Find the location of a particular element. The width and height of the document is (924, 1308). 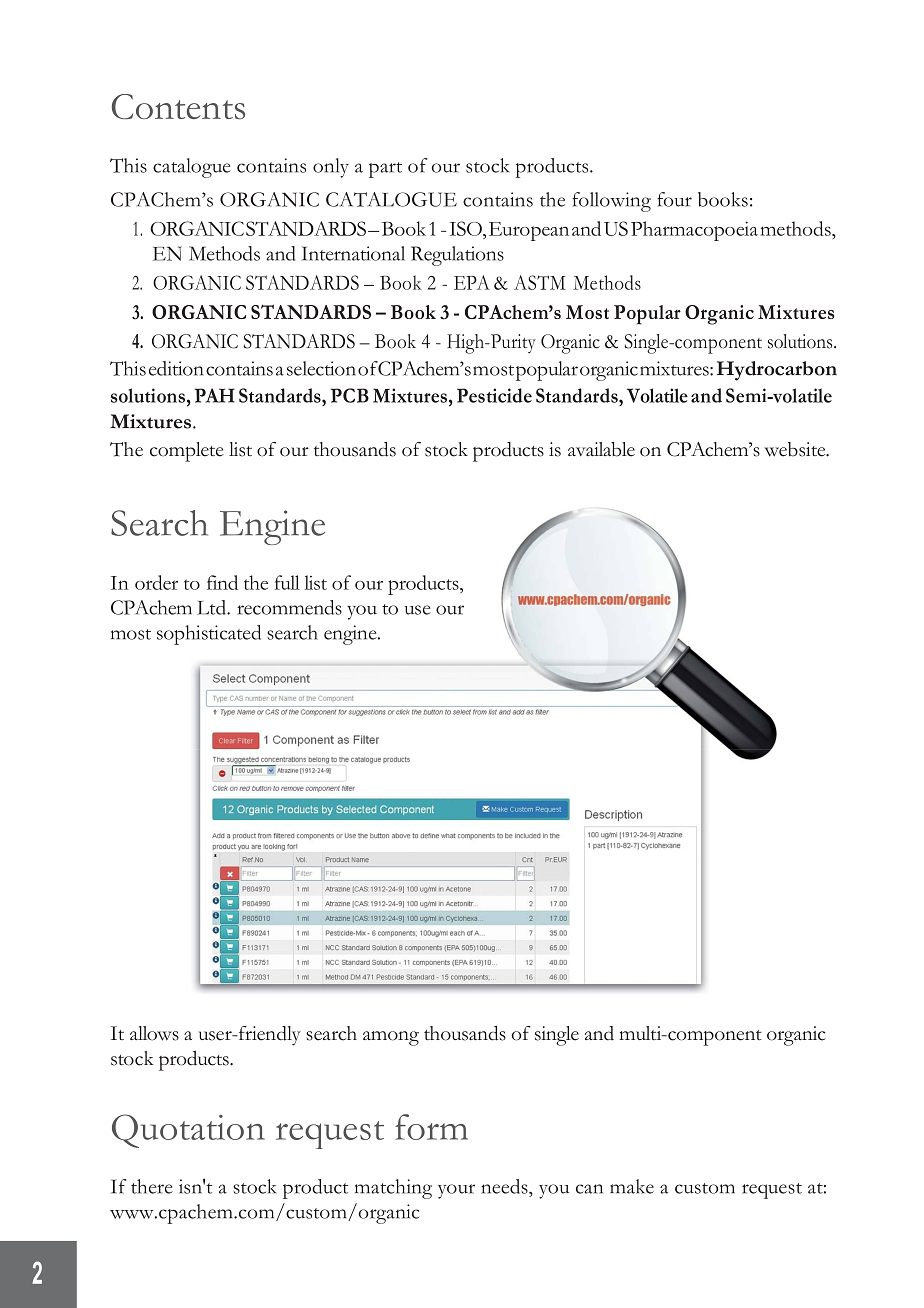

sophisticated is located at coordinates (209, 635).
